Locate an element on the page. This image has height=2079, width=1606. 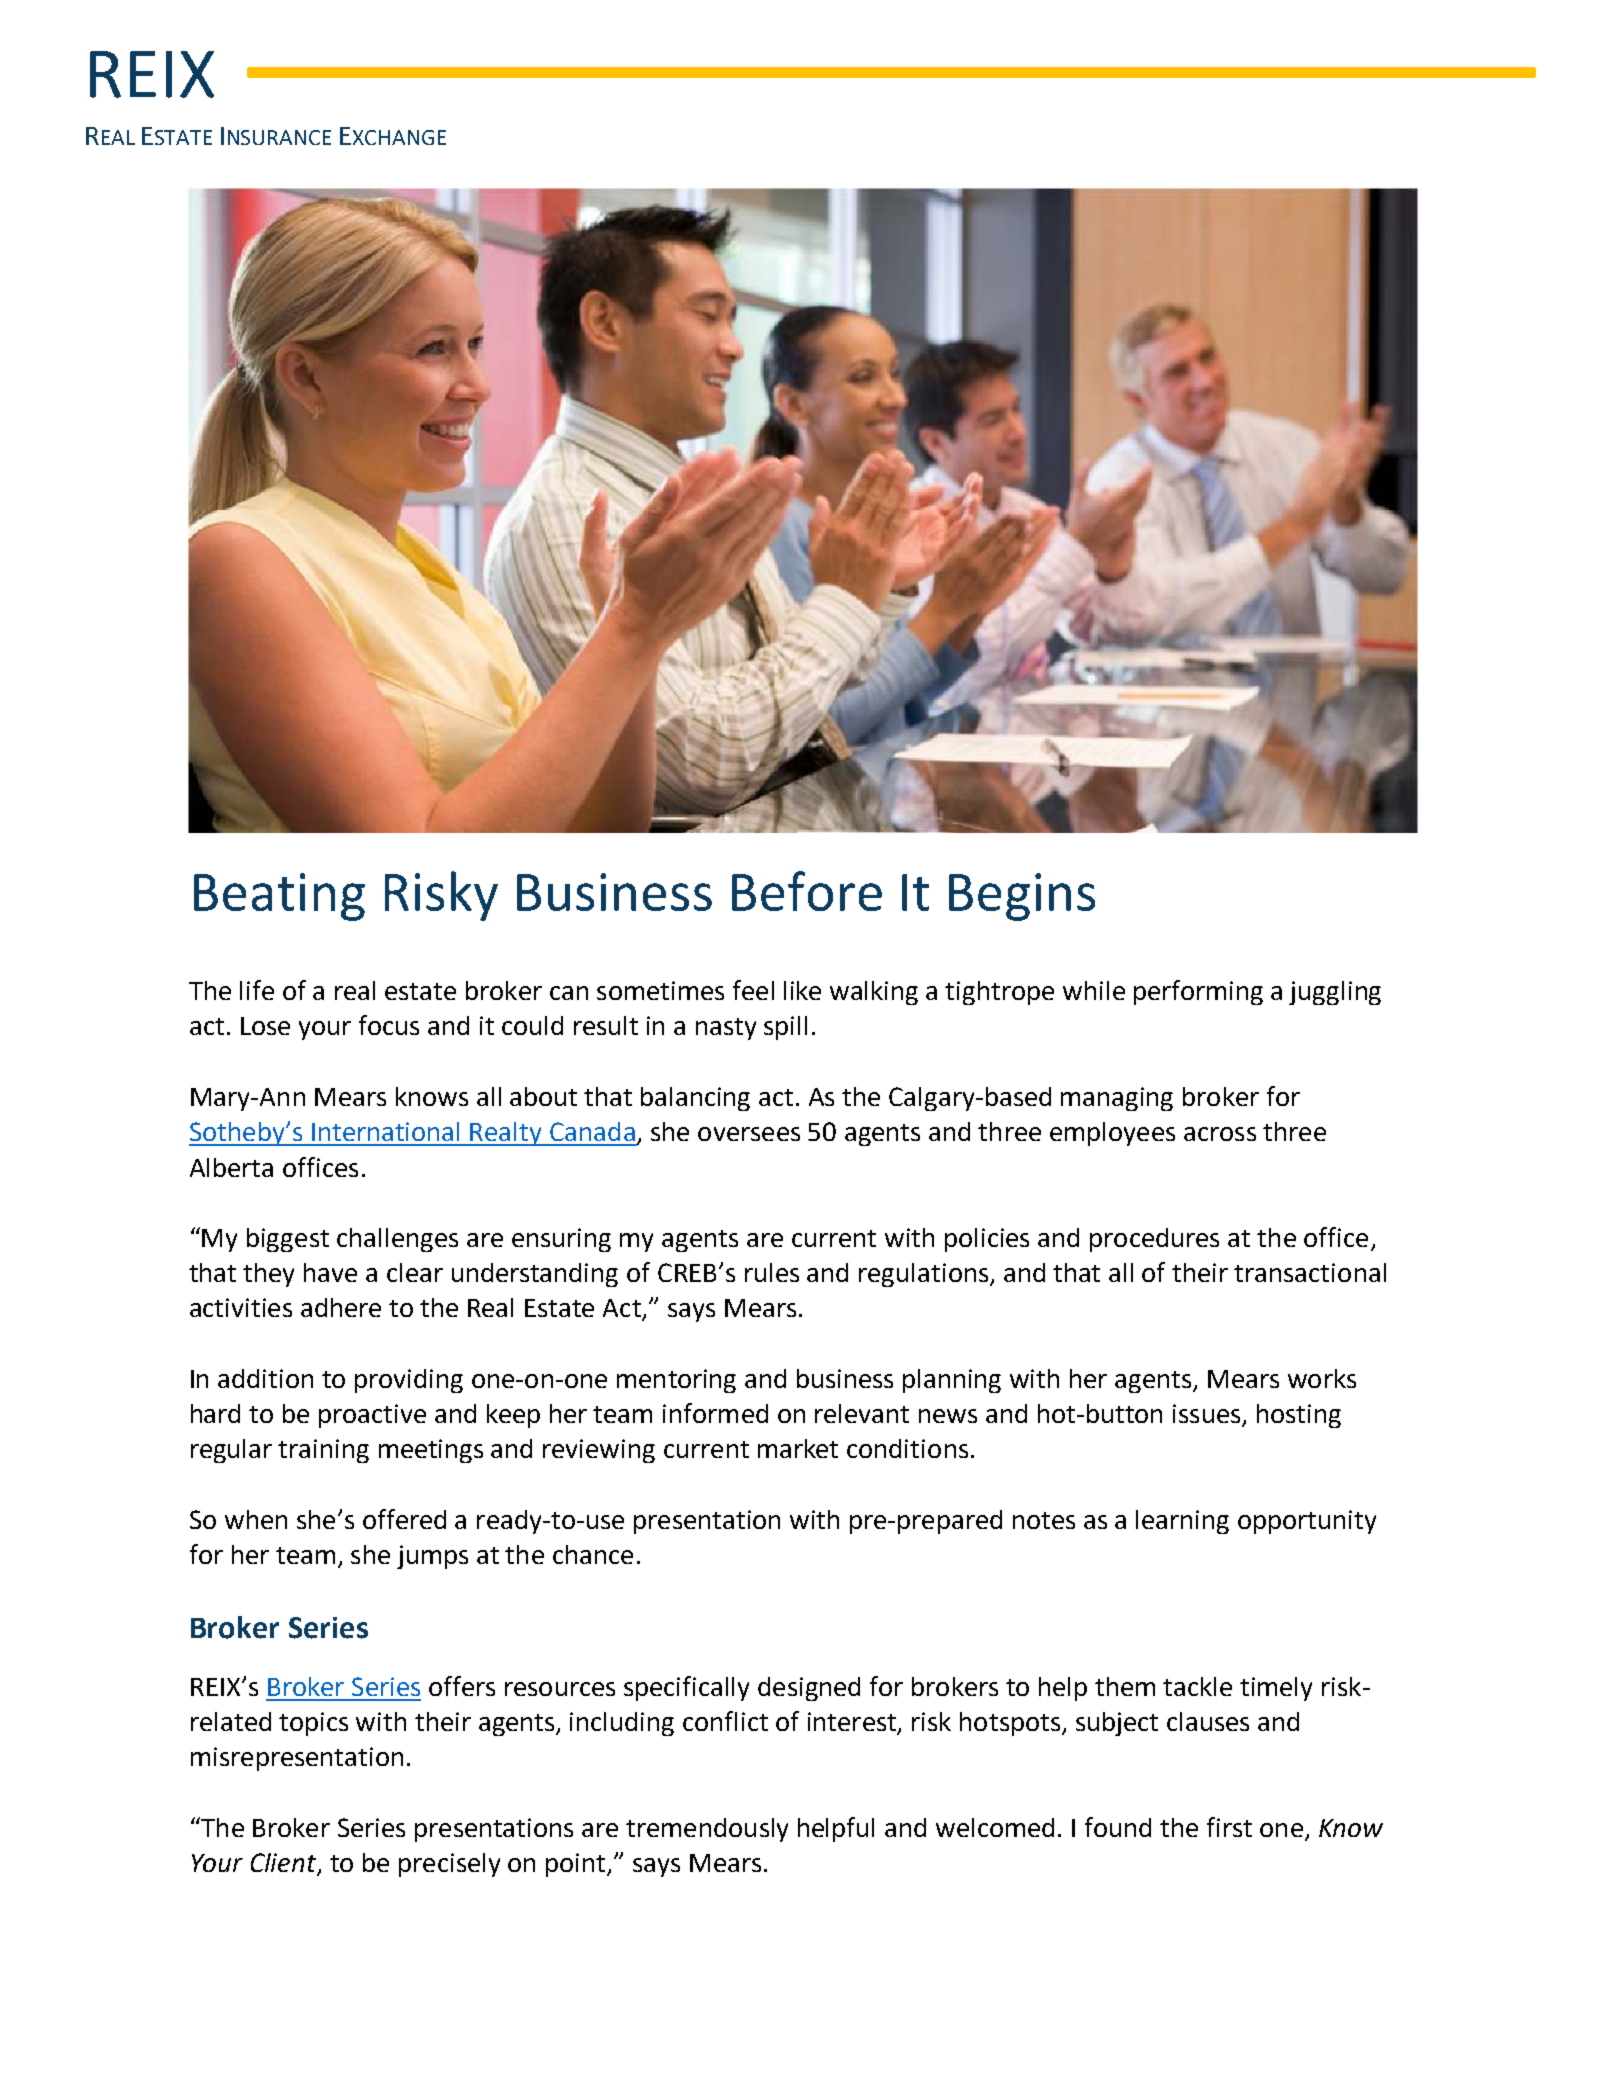
across is located at coordinates (1220, 1134).
